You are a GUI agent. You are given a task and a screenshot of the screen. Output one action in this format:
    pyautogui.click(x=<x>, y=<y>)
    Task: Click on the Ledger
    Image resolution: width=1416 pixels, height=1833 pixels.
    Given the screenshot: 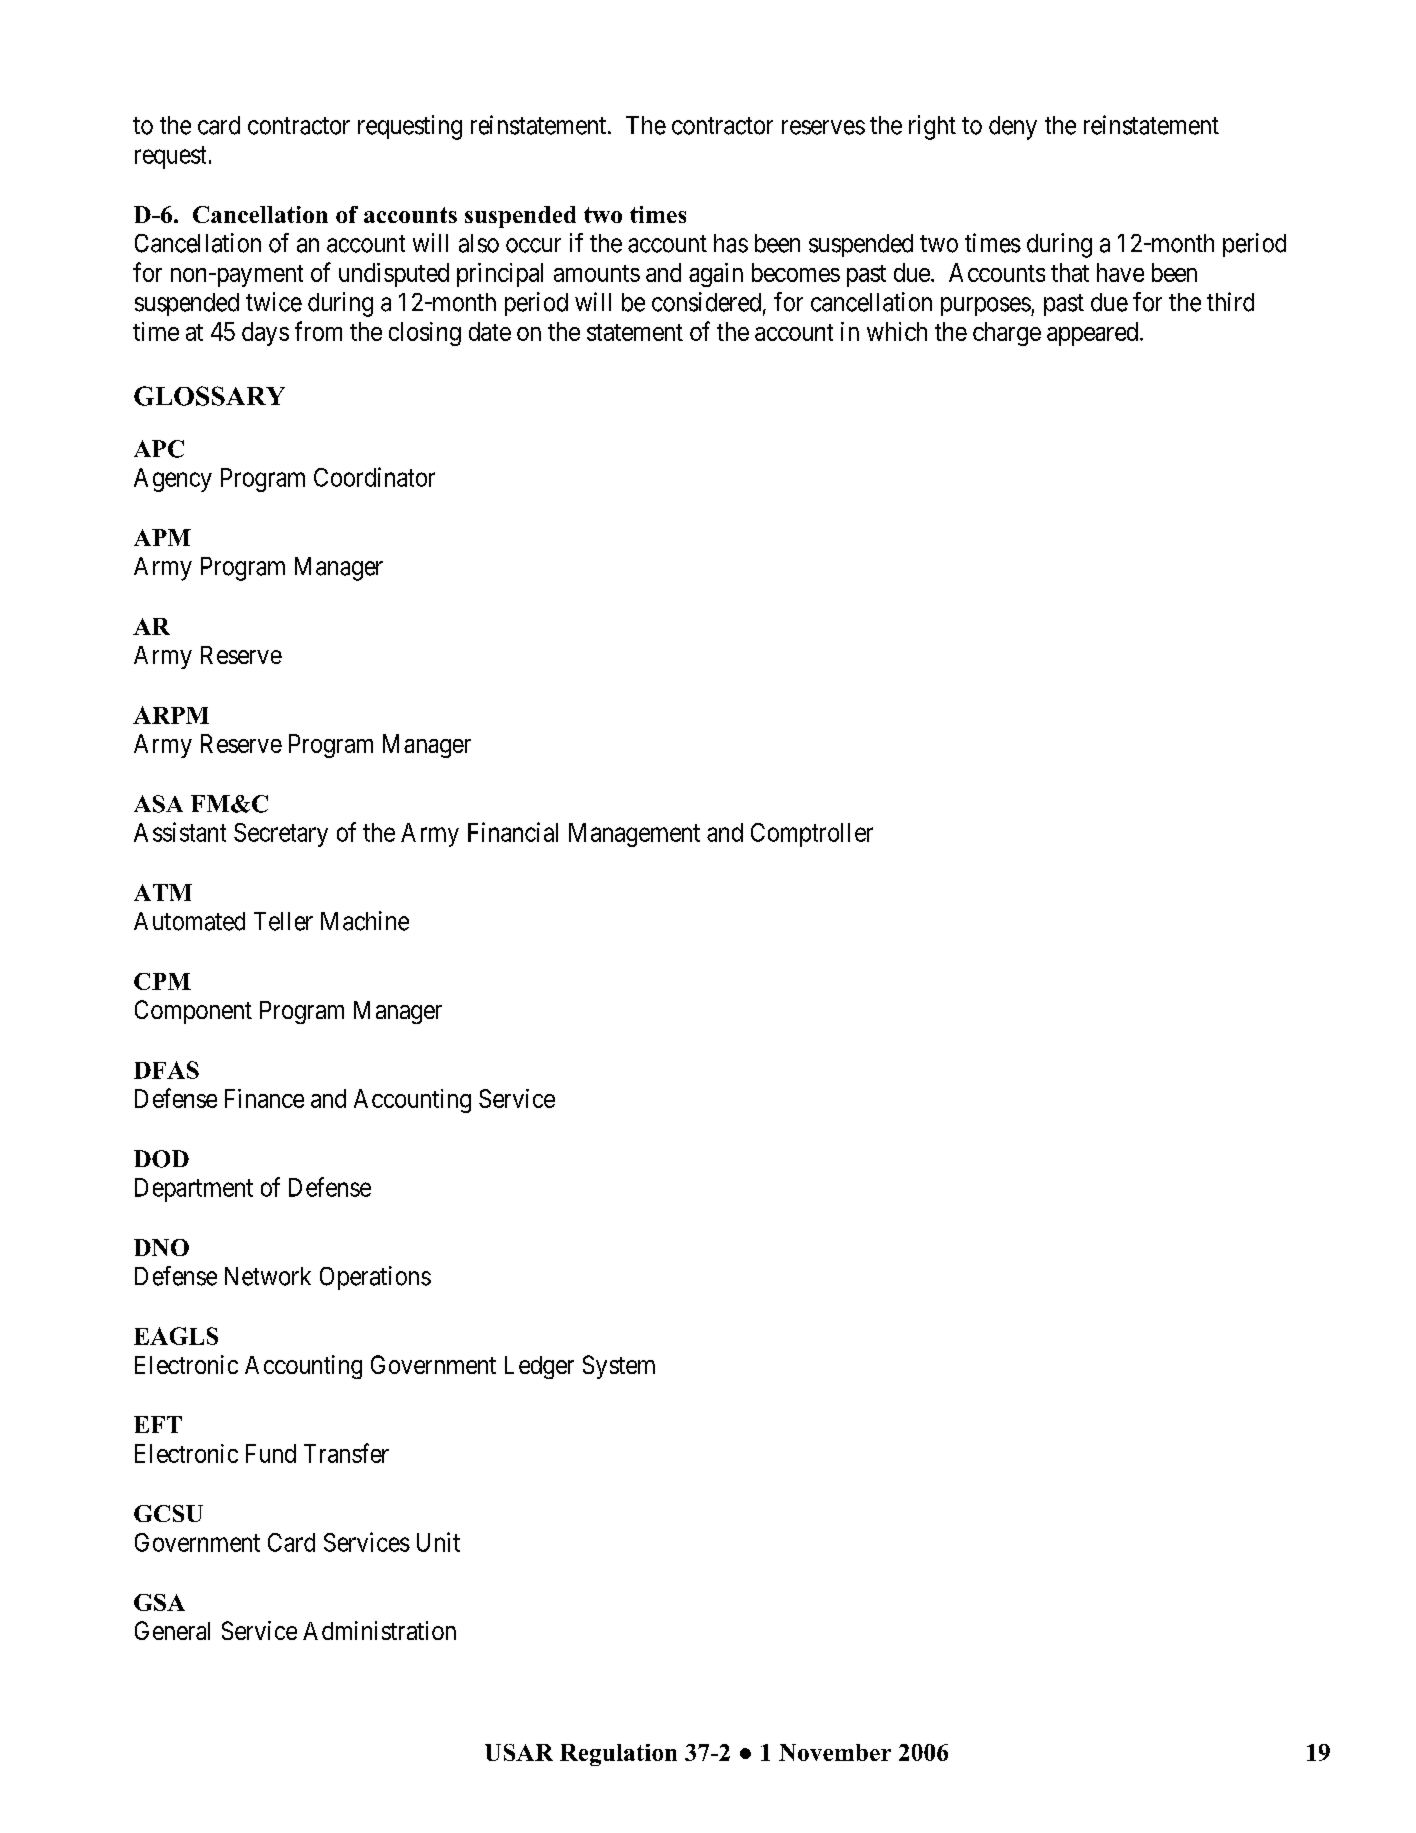 What is the action you would take?
    pyautogui.click(x=539, y=1367)
